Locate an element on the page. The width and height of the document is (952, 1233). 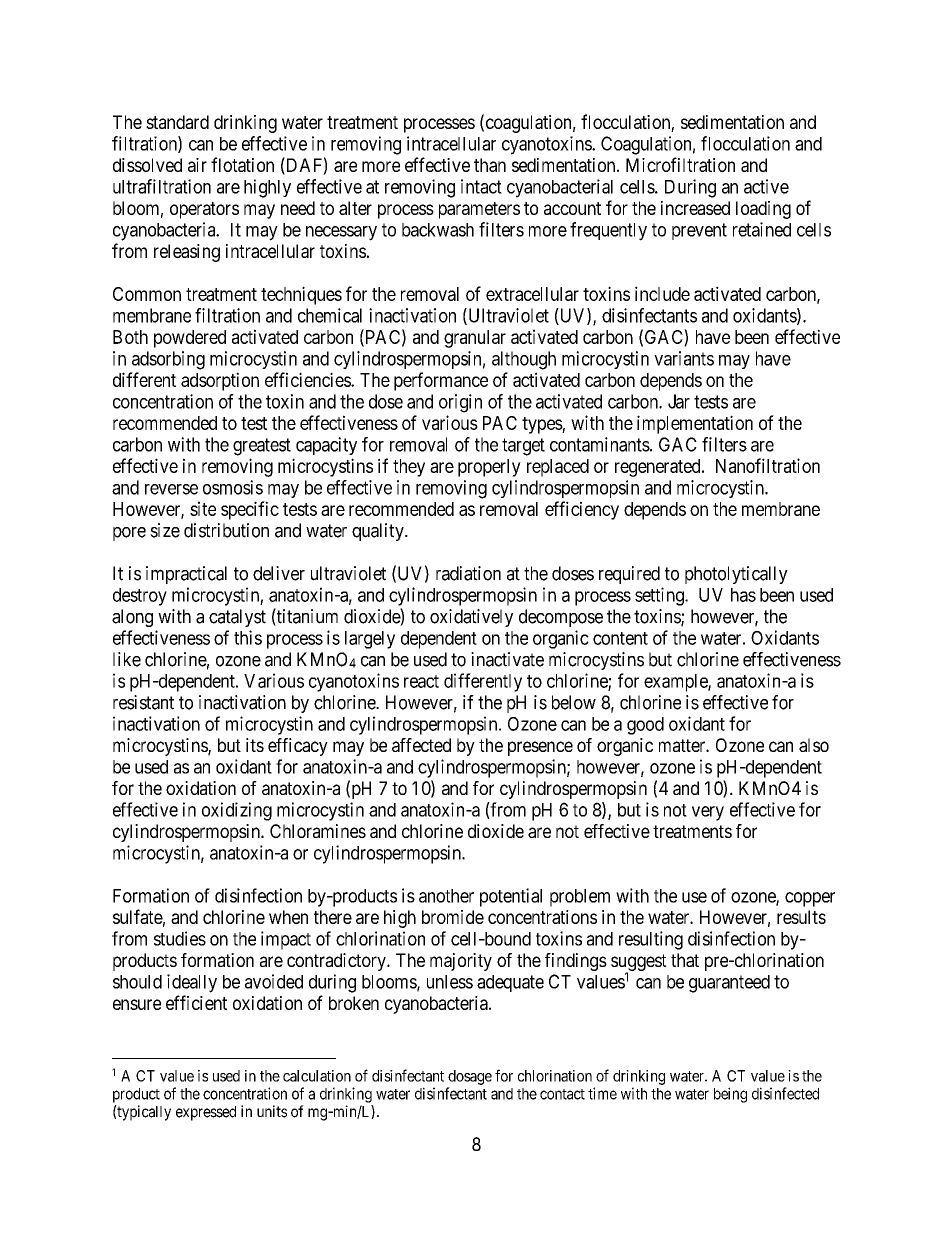
another is located at coordinates (446, 896).
